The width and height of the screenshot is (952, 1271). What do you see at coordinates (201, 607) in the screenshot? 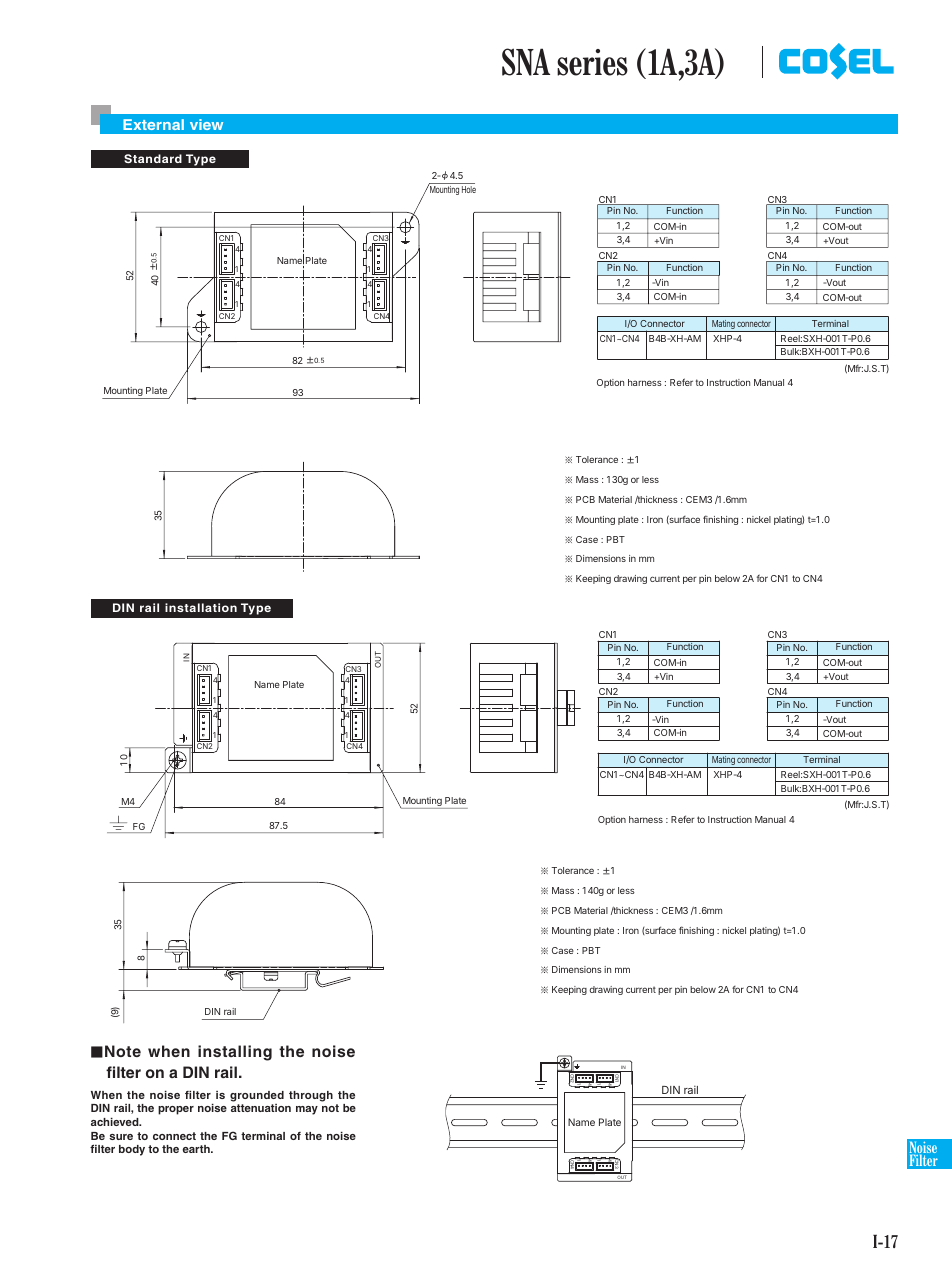
I see `installation` at bounding box center [201, 607].
